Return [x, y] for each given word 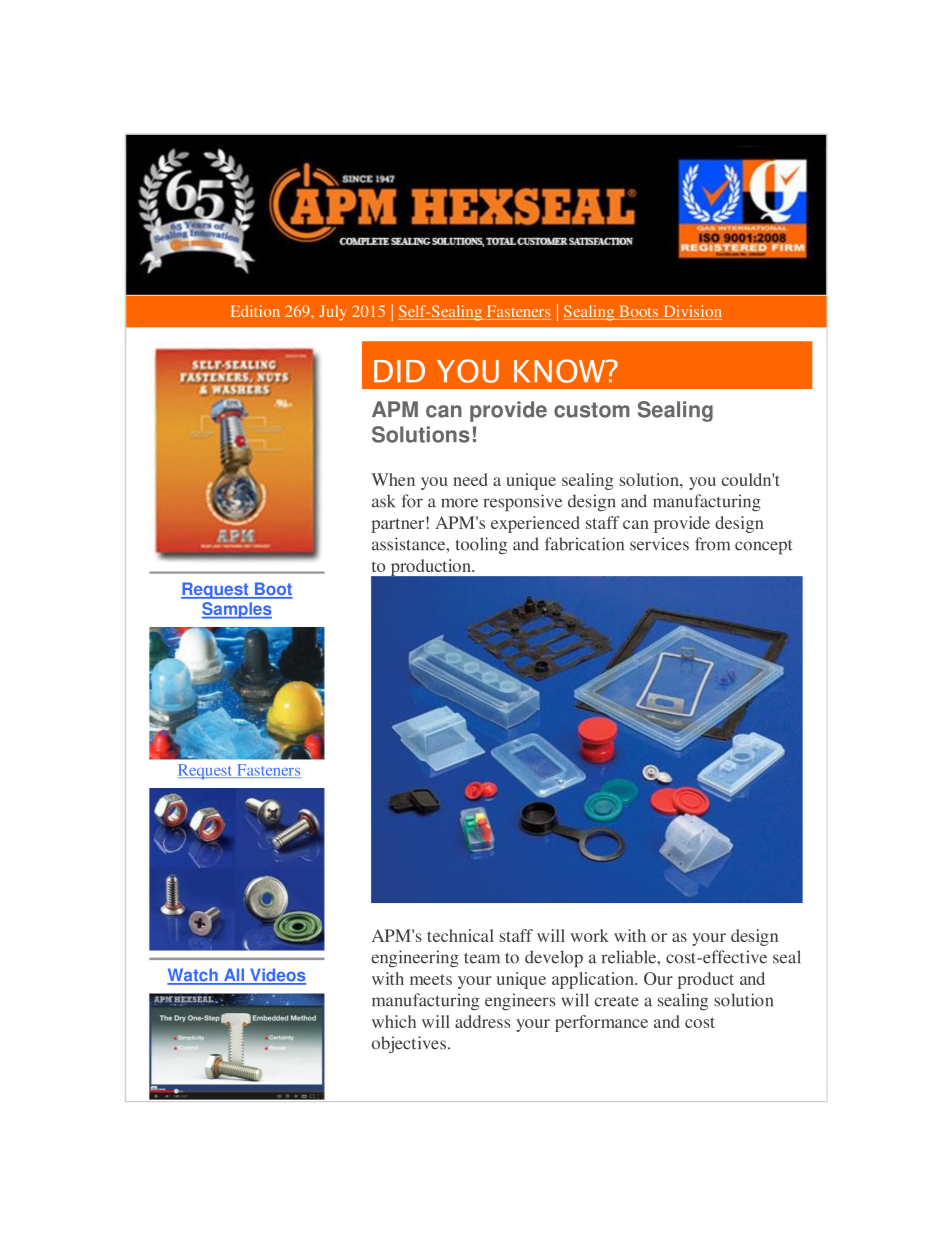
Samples [237, 610]
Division [691, 312]
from [712, 544]
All [234, 976]
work [590, 935]
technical [460, 935]
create [617, 1001]
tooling [481, 545]
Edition [255, 311]
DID [399, 371]
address [482, 1021]
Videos [277, 976]
